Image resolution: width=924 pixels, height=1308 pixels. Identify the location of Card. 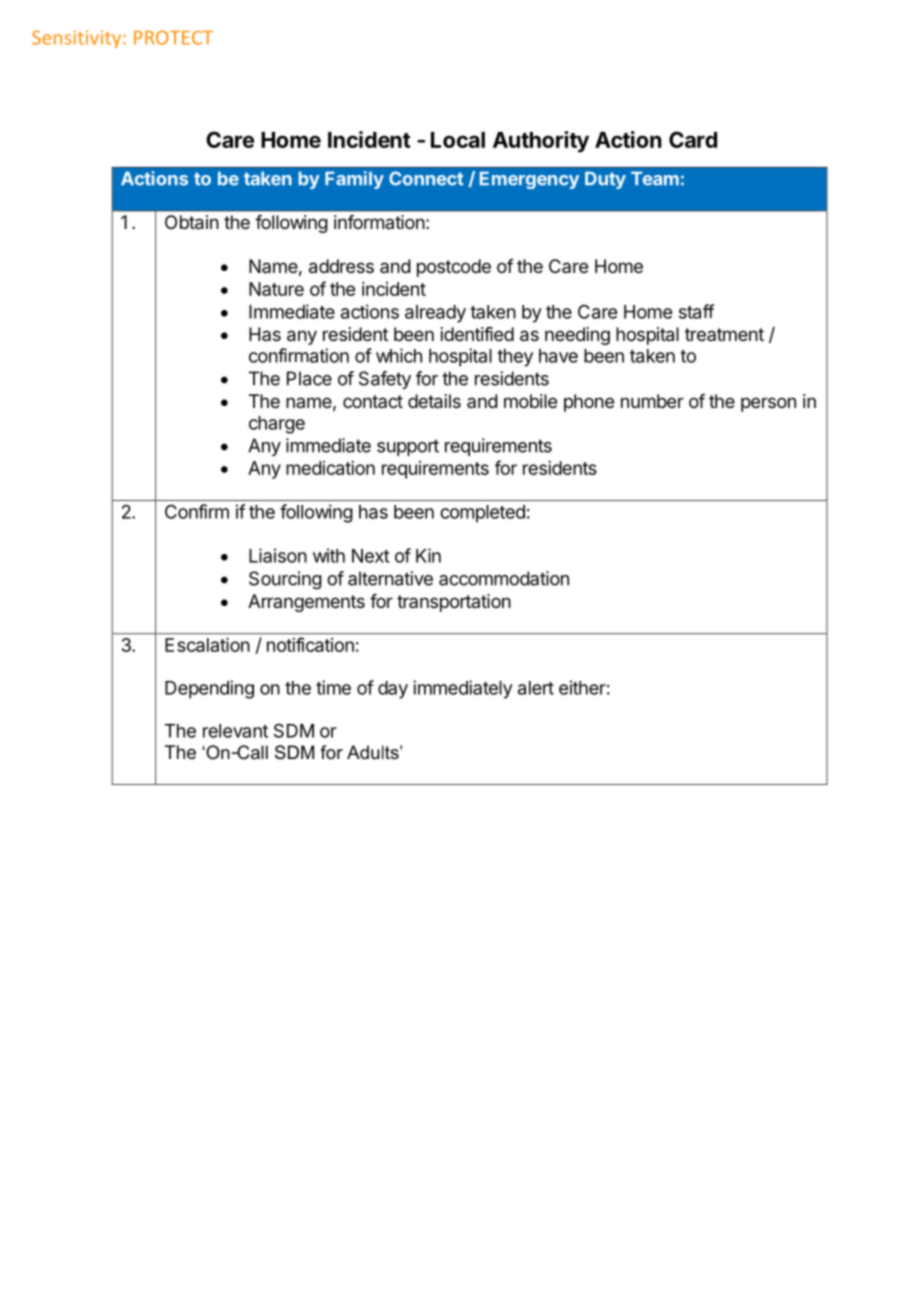
(693, 139).
